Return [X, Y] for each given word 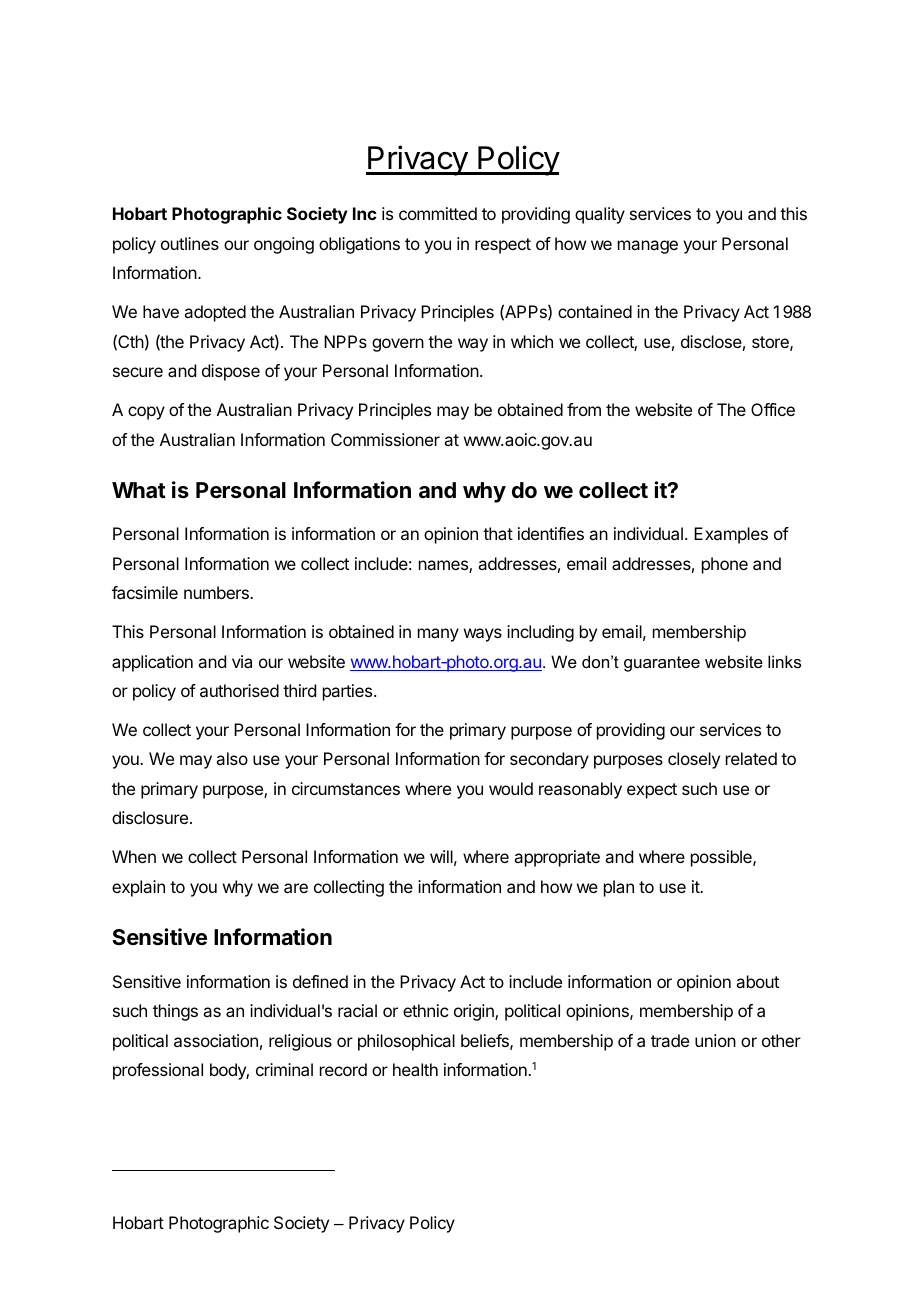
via [242, 661]
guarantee [662, 664]
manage [648, 247]
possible [722, 858]
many [438, 635]
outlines [190, 243]
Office [773, 409]
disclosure [151, 817]
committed [438, 213]
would [511, 788]
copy [146, 413]
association [216, 1040]
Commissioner [385, 439]
